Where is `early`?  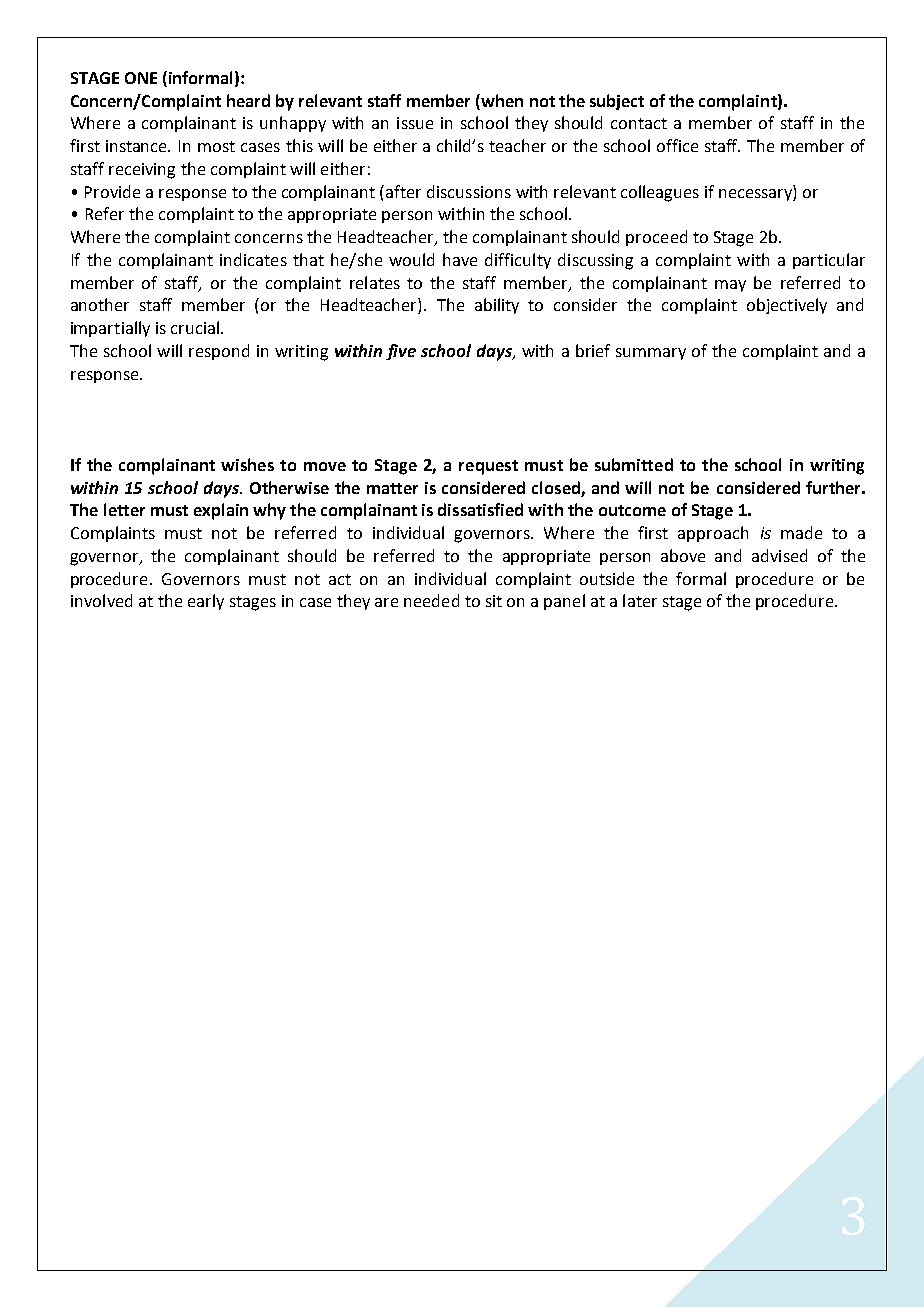
early is located at coordinates (206, 602).
